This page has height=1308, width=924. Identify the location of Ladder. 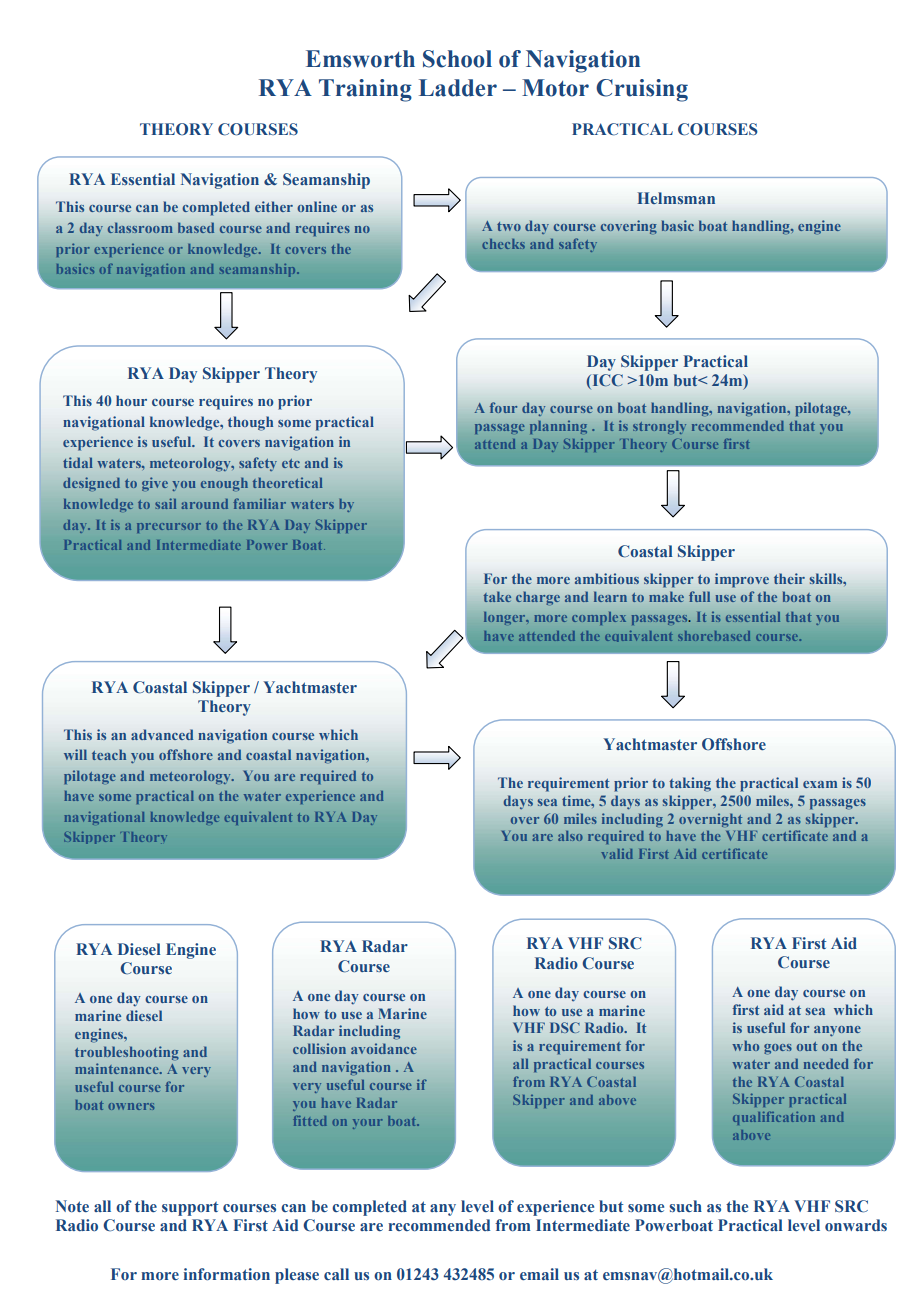
(458, 88).
